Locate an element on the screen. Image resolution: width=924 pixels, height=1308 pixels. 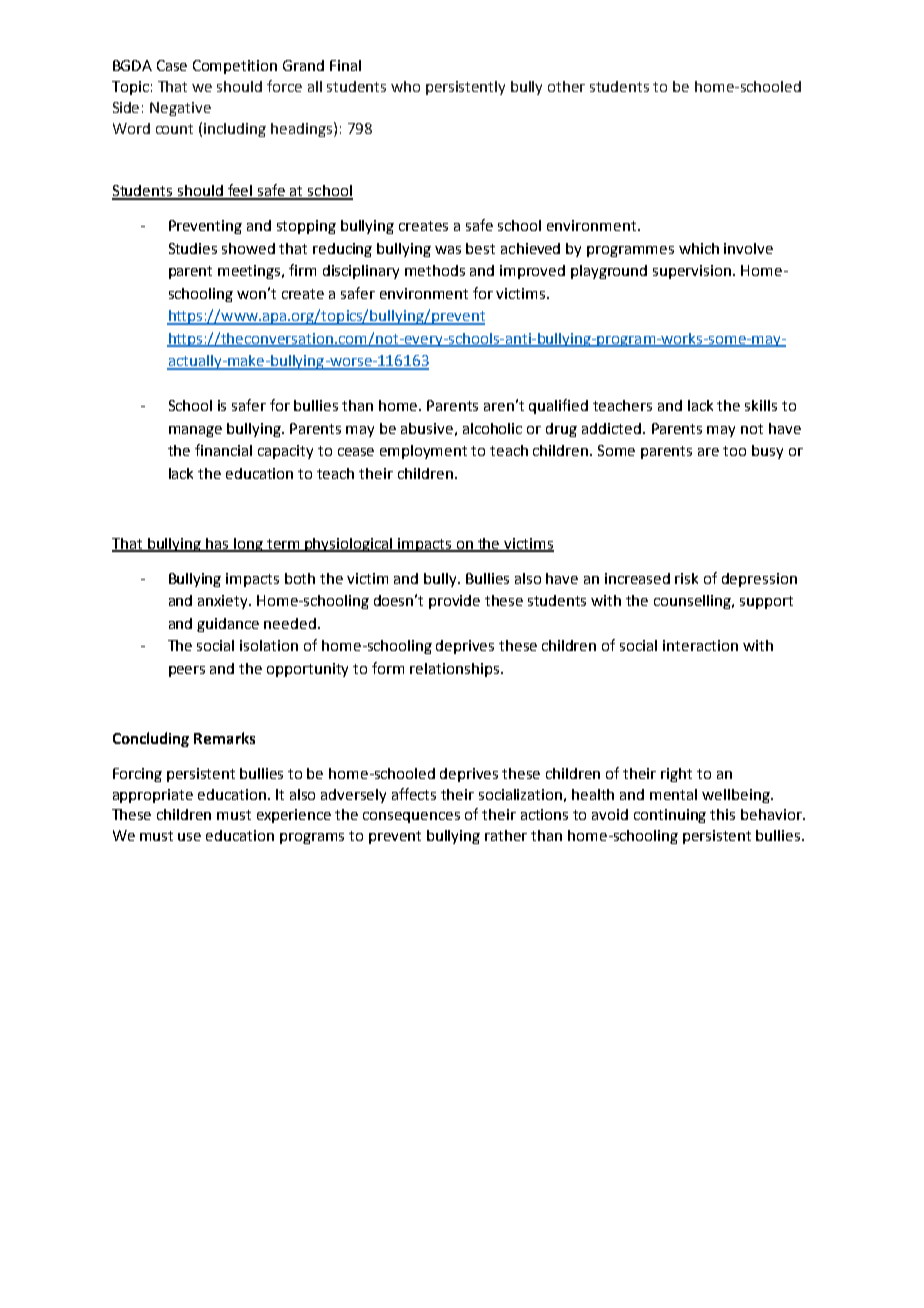
continuing is located at coordinates (670, 816).
